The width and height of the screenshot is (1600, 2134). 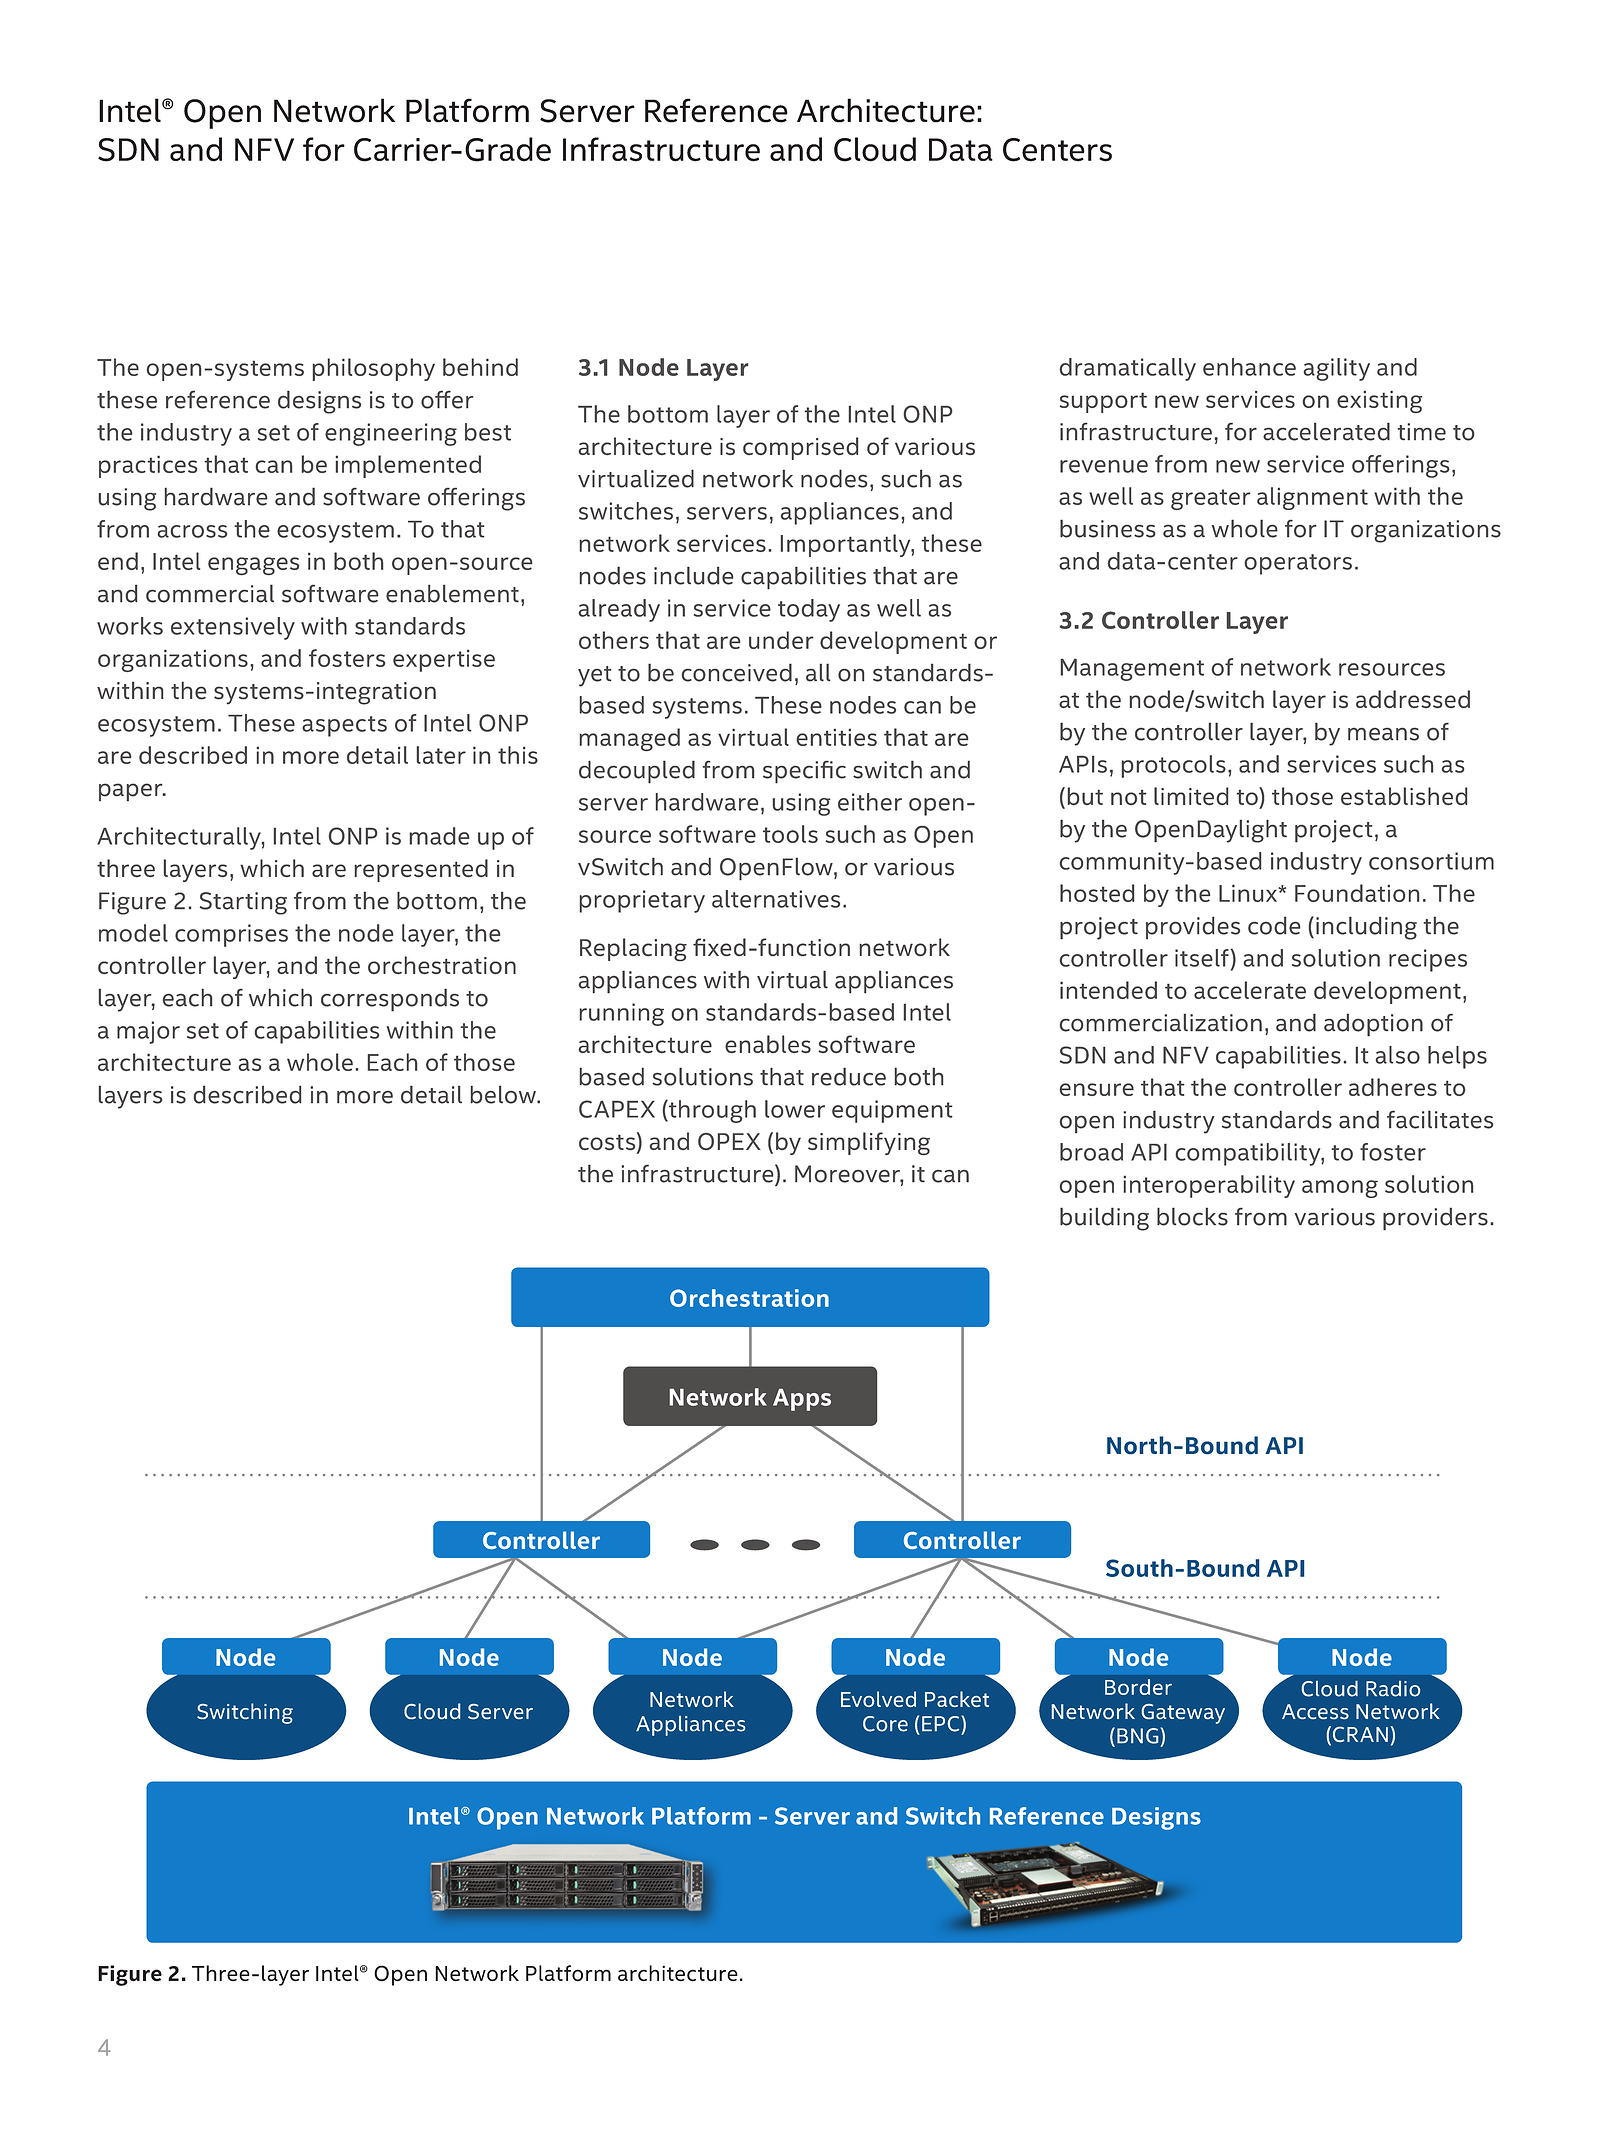 I want to click on adoption, so click(x=1373, y=1025).
